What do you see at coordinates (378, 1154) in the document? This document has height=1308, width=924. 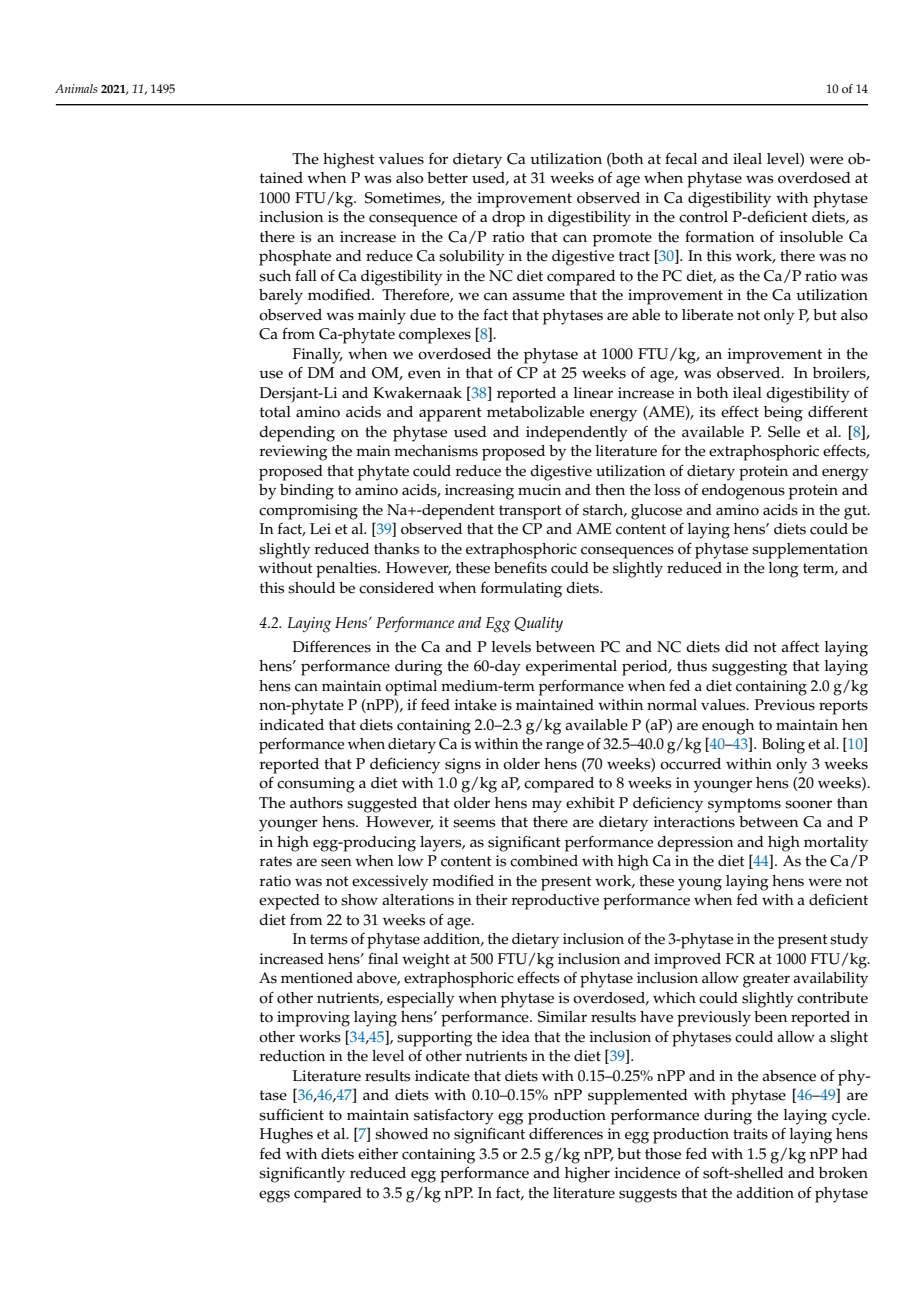 I see `either` at bounding box center [378, 1154].
